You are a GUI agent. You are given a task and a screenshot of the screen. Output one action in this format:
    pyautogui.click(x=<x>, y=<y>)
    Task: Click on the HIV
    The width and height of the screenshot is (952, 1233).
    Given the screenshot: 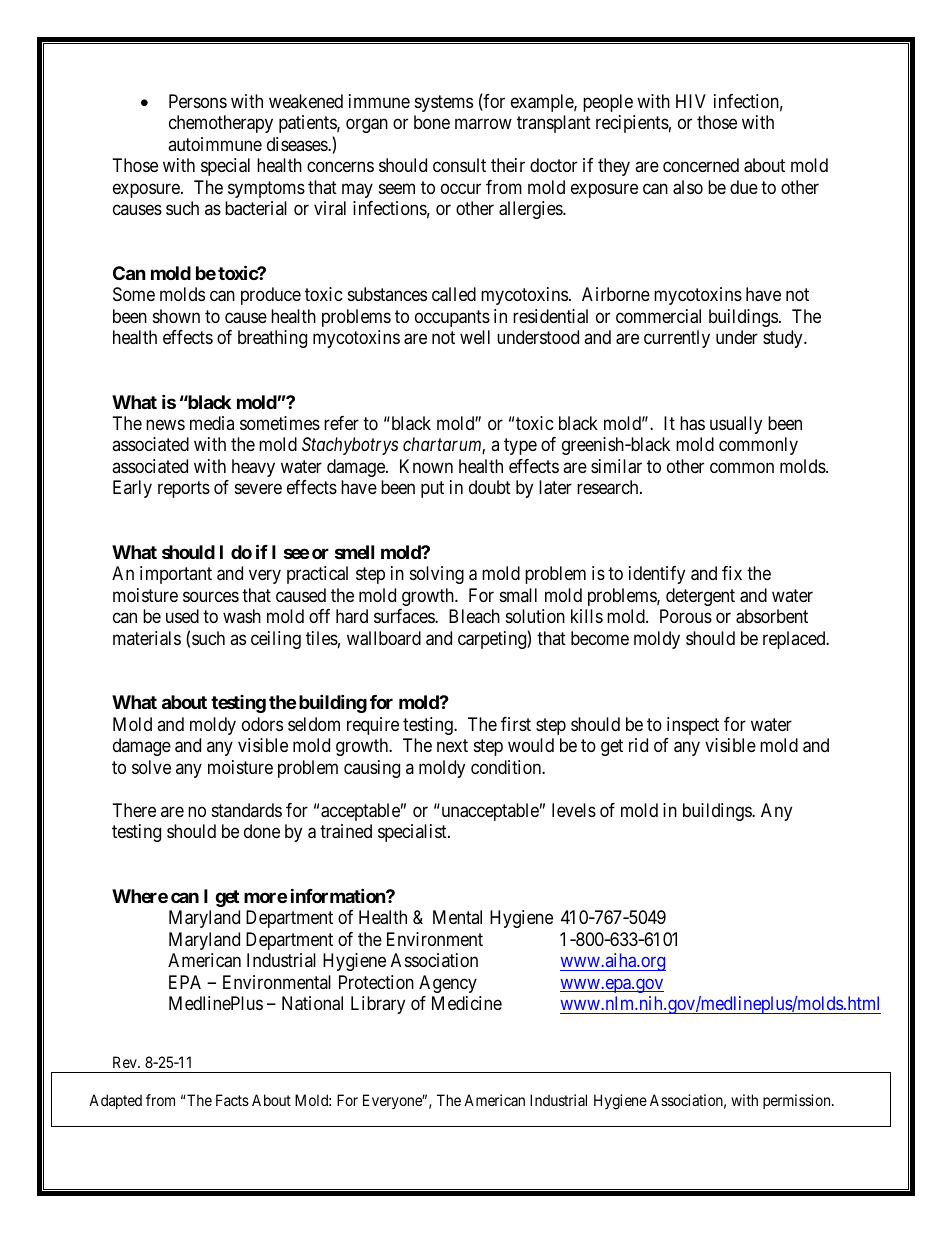 What is the action you would take?
    pyautogui.click(x=691, y=101)
